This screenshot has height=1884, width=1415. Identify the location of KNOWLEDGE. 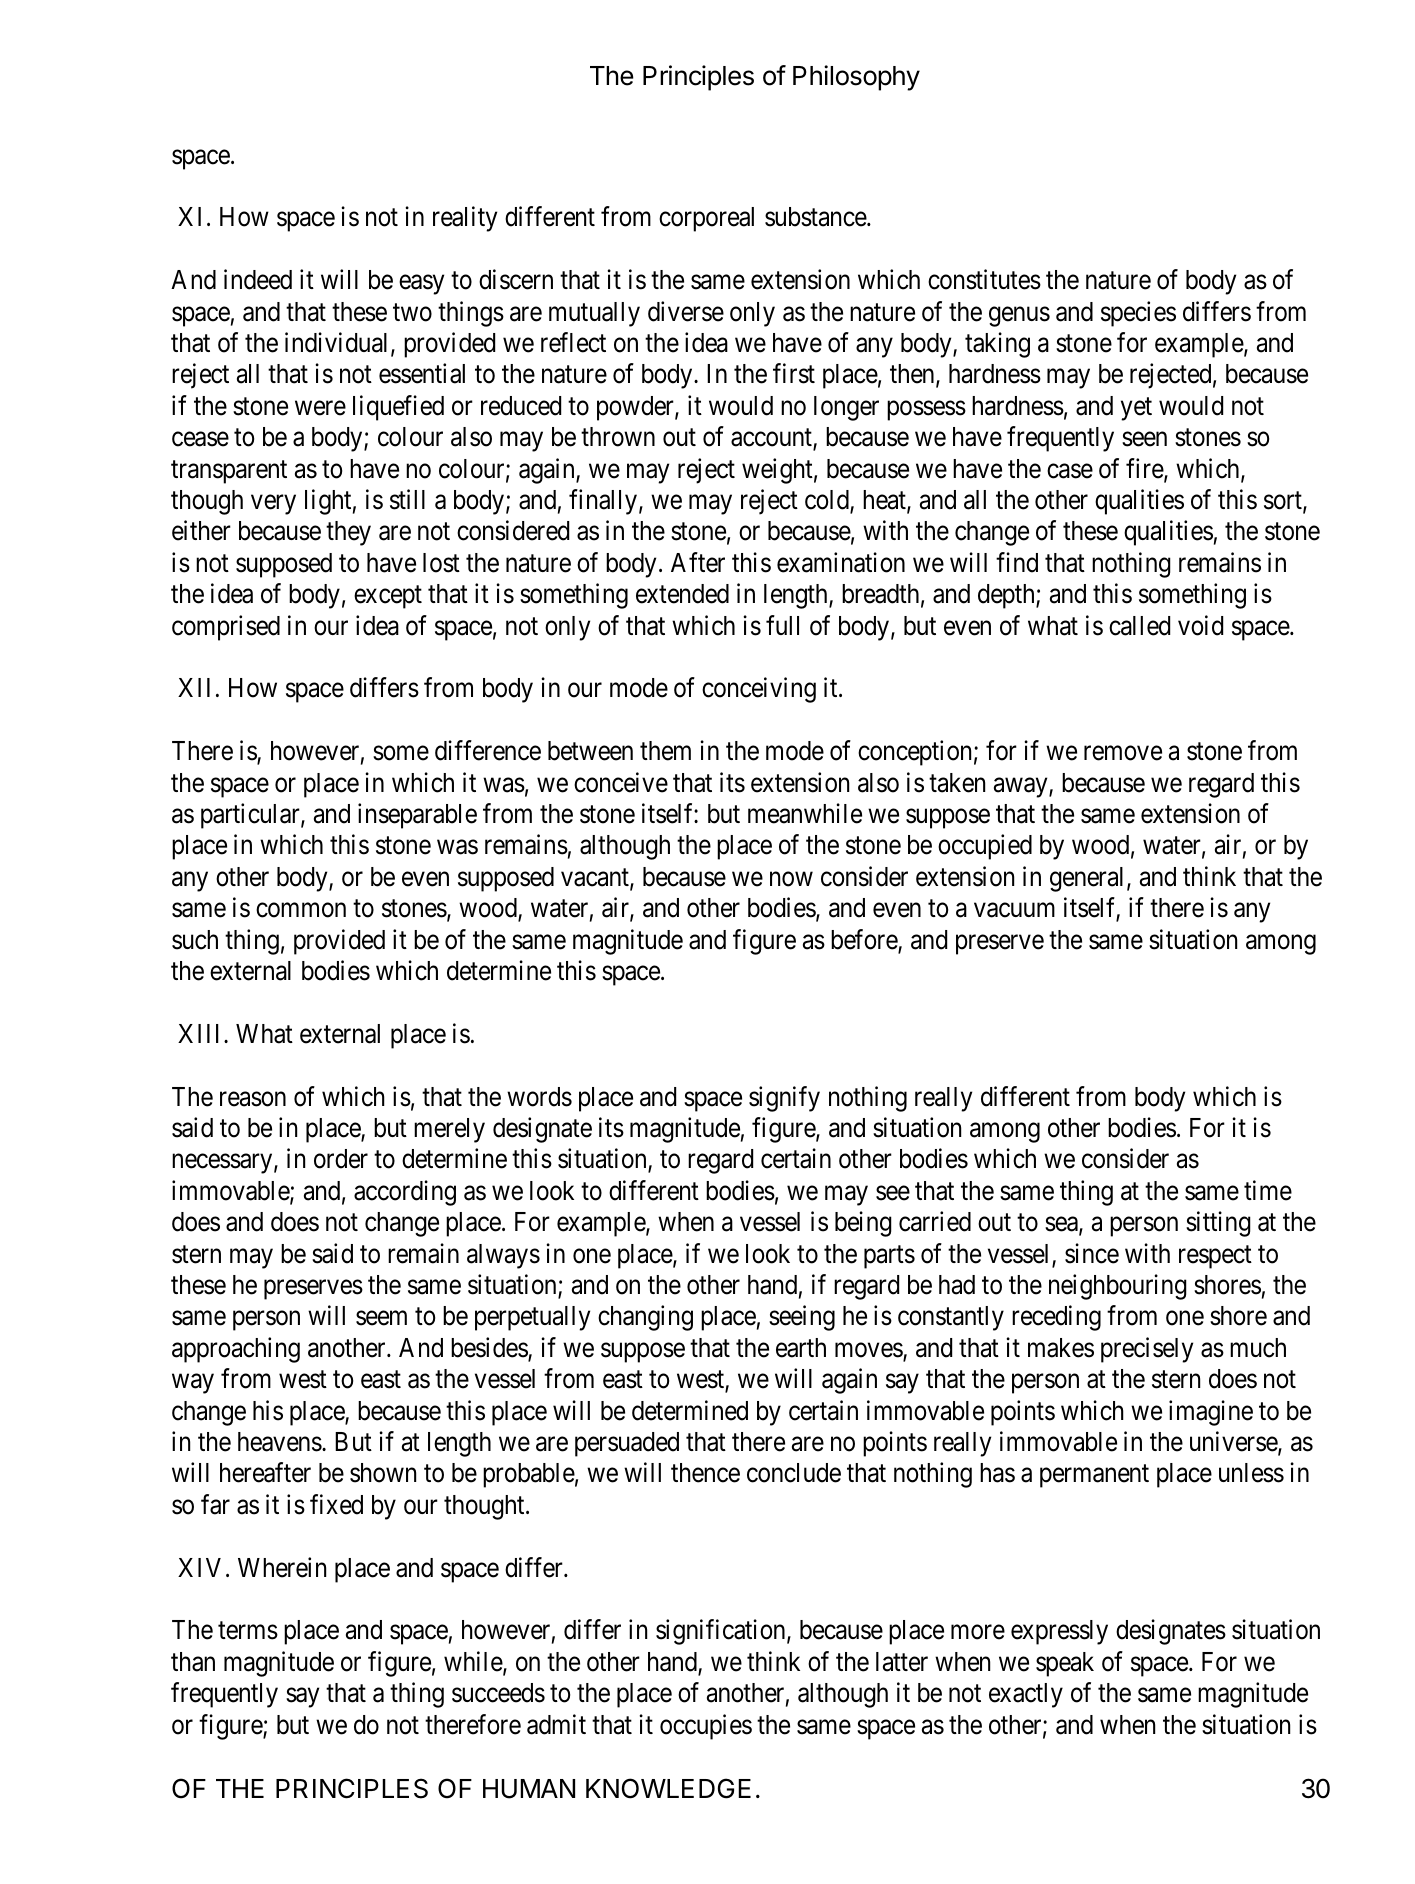
(668, 1788).
